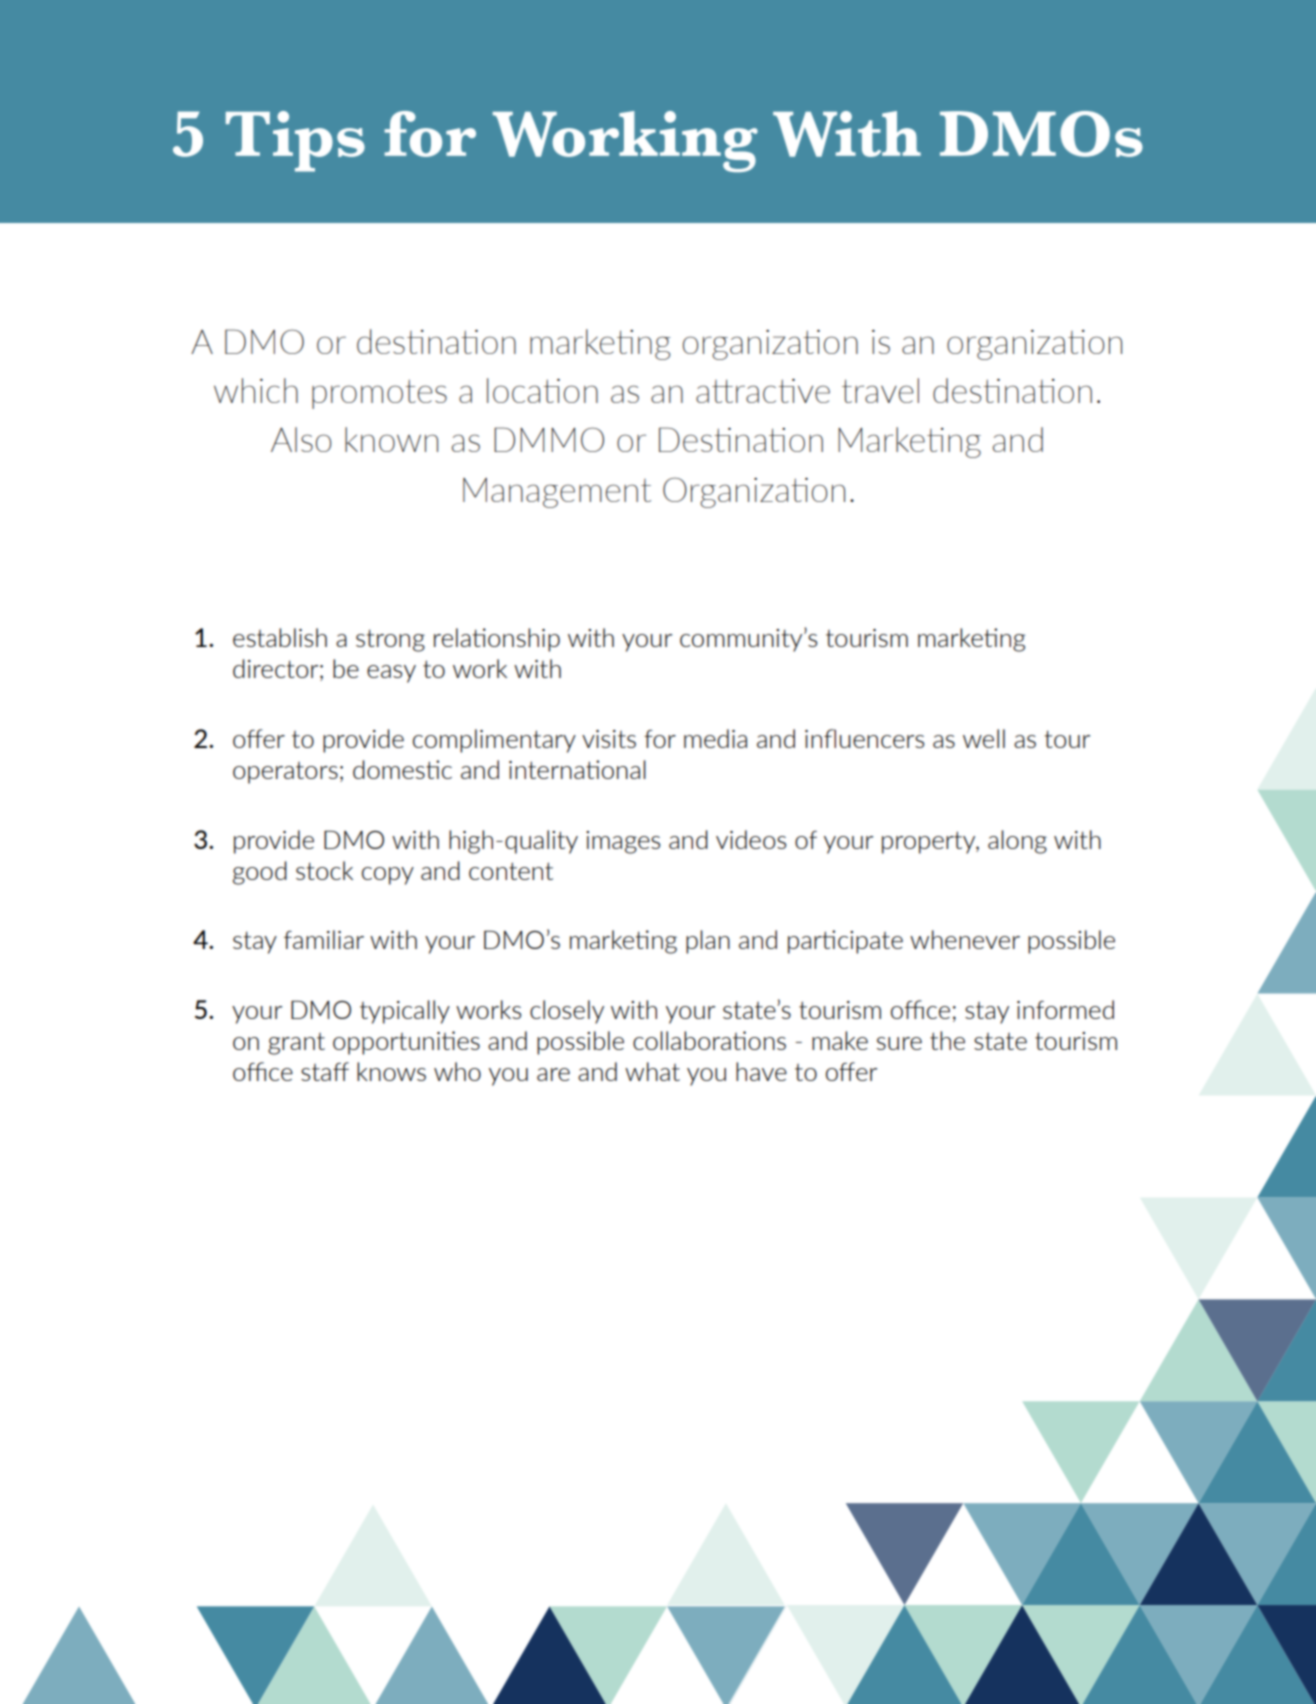  I want to click on what, so click(652, 1071).
